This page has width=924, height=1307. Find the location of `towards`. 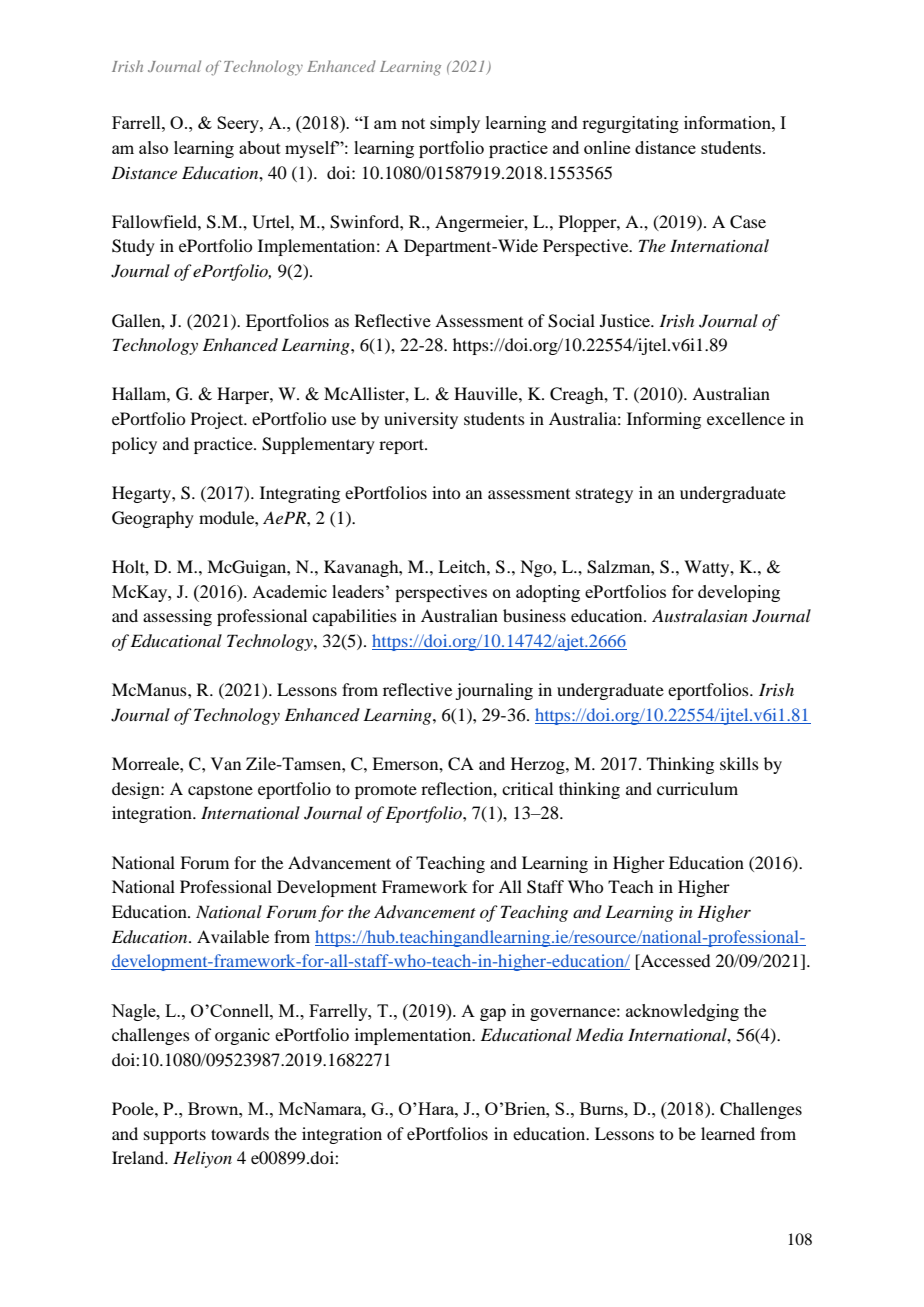

towards is located at coordinates (240, 1133).
